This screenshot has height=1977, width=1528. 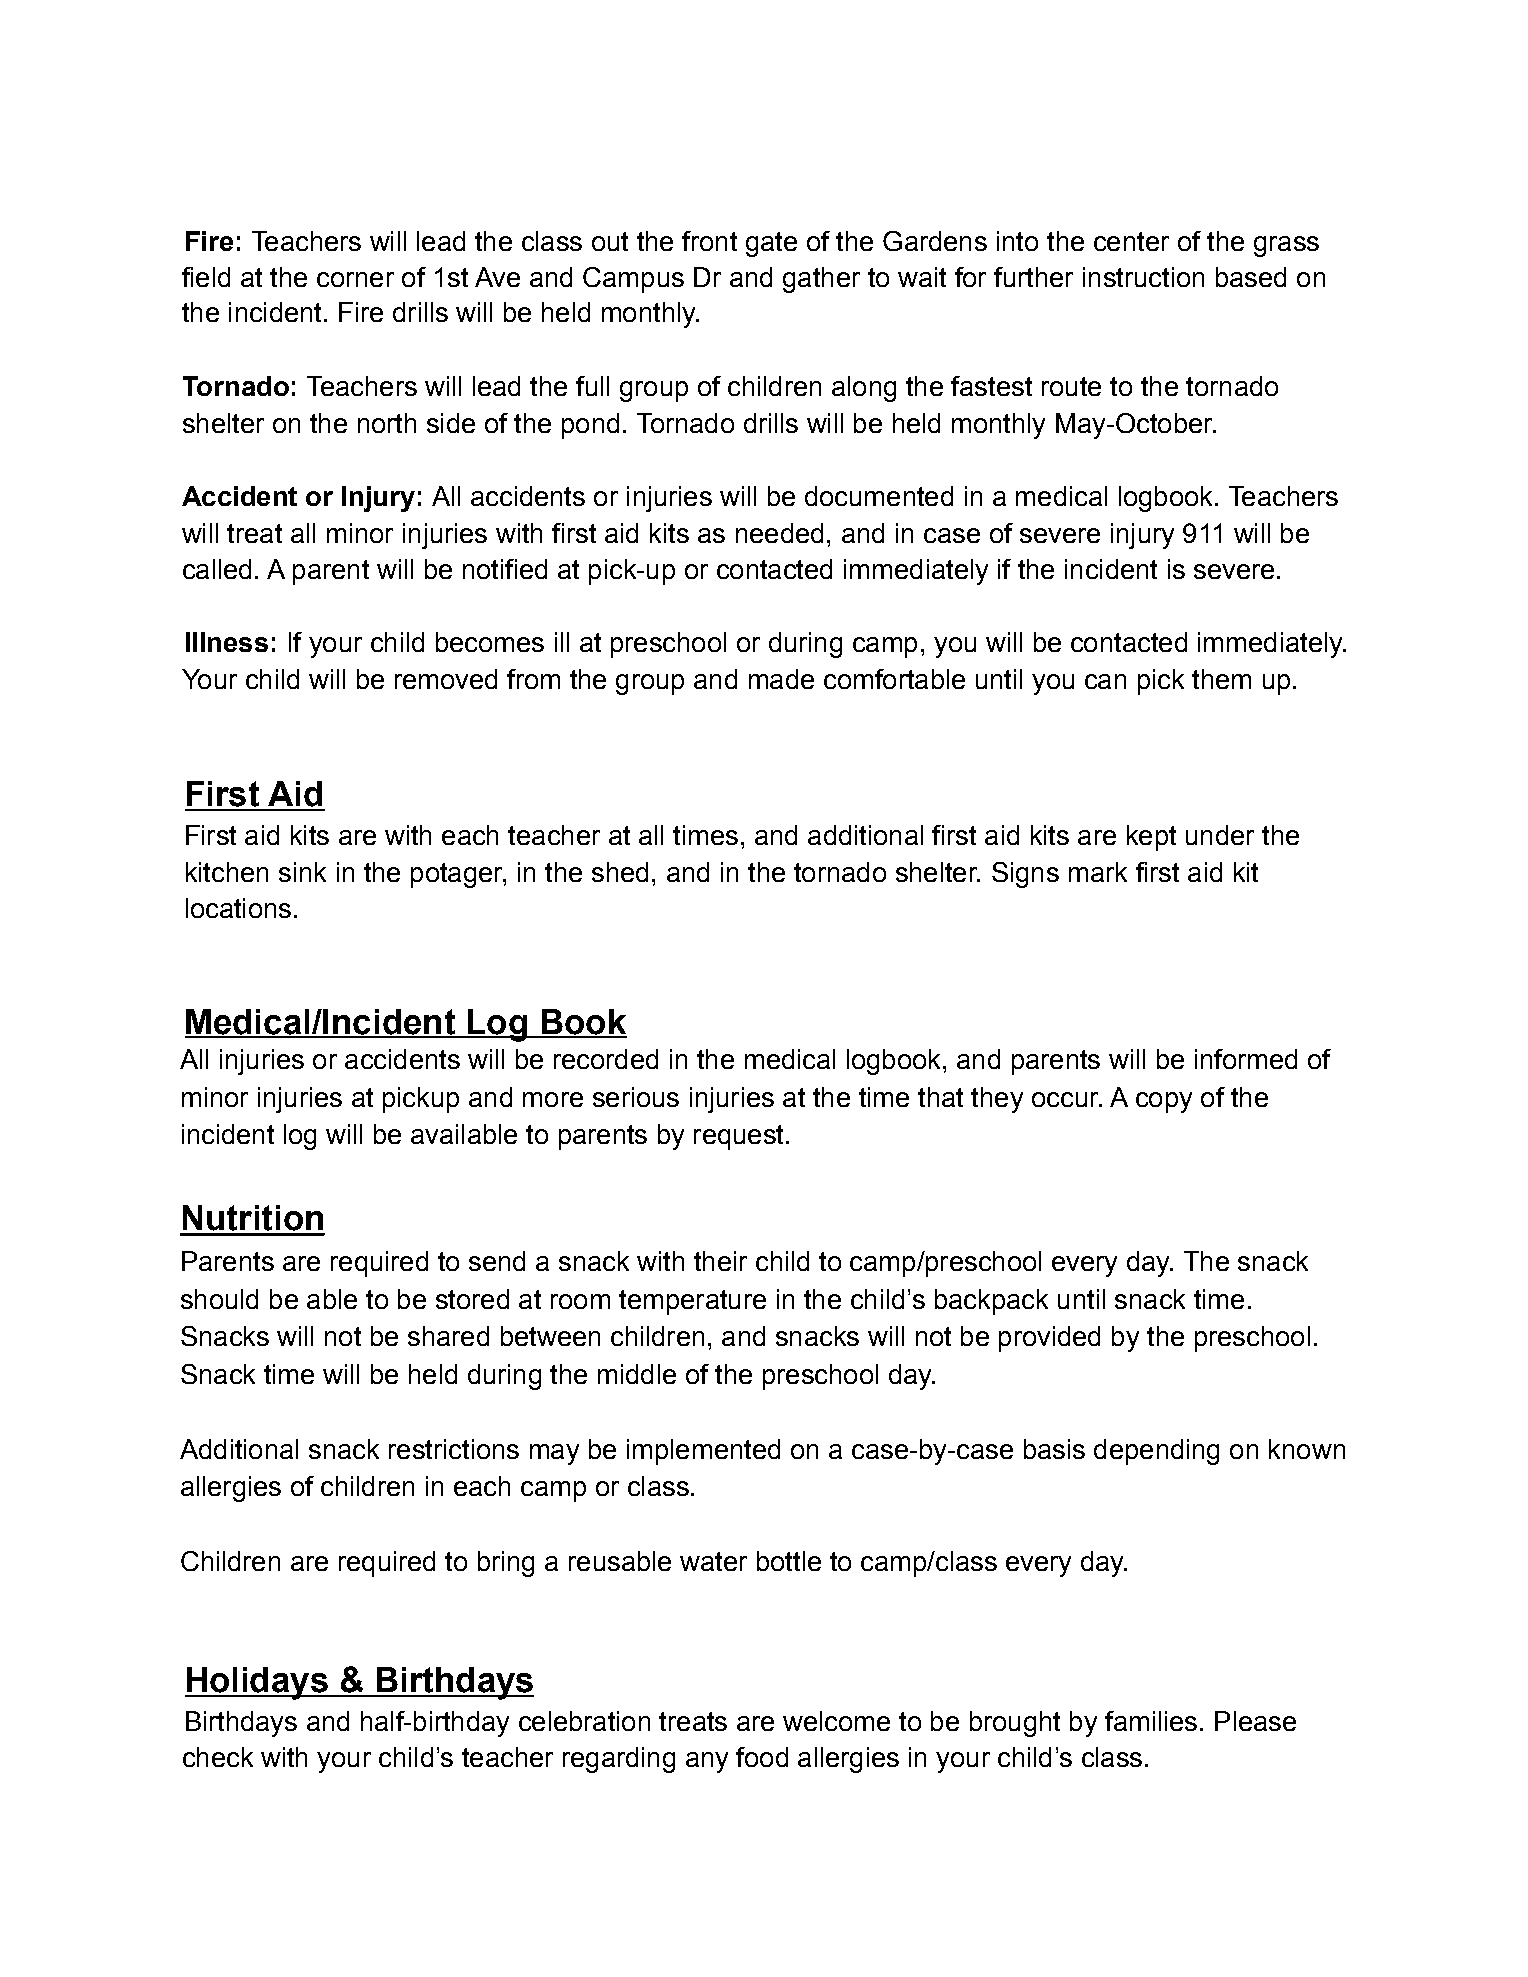 I want to click on them, so click(x=1221, y=679).
